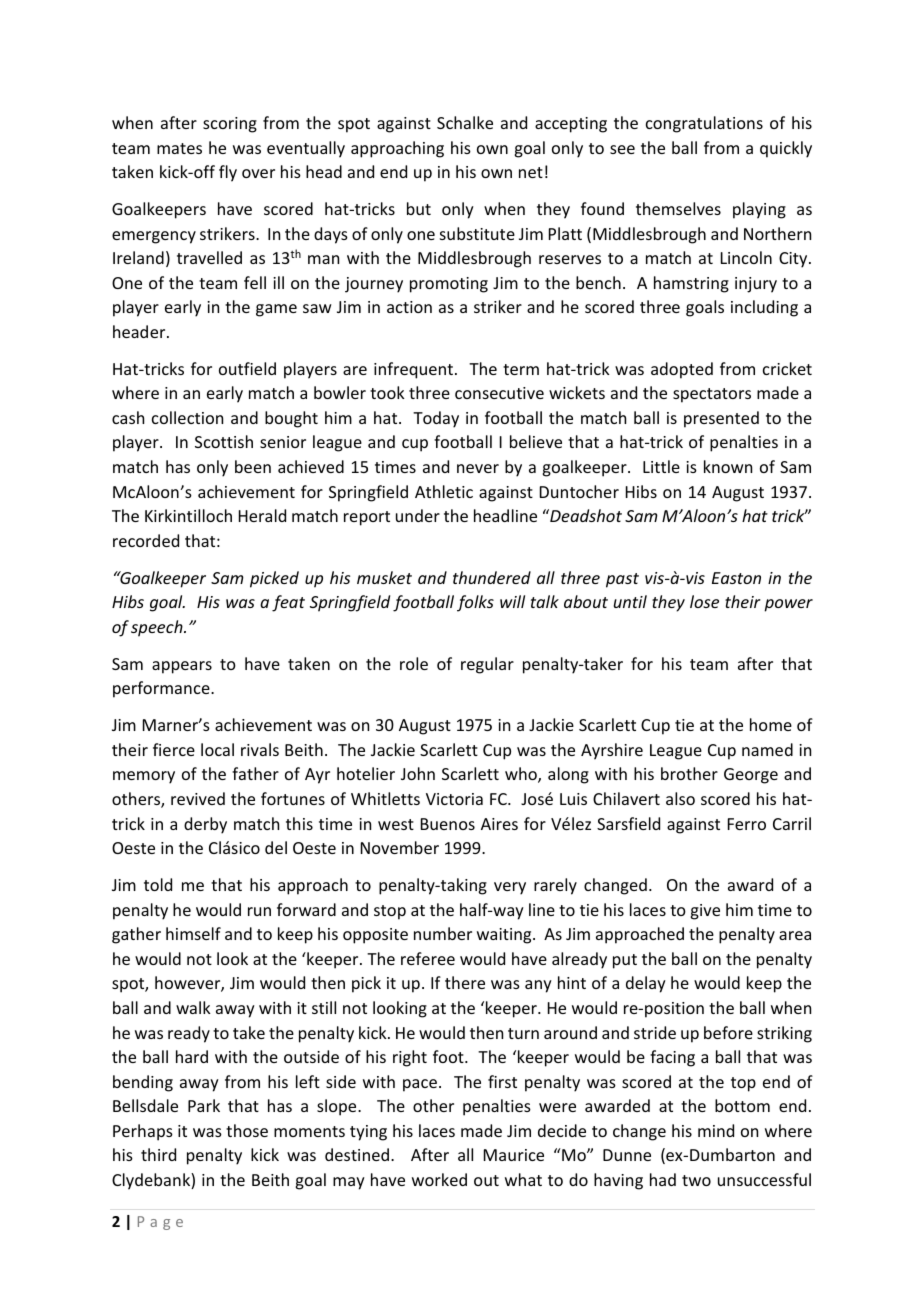 The image size is (924, 1308). Describe the element at coordinates (448, 824) in the image. I see `Buenos` at that location.
